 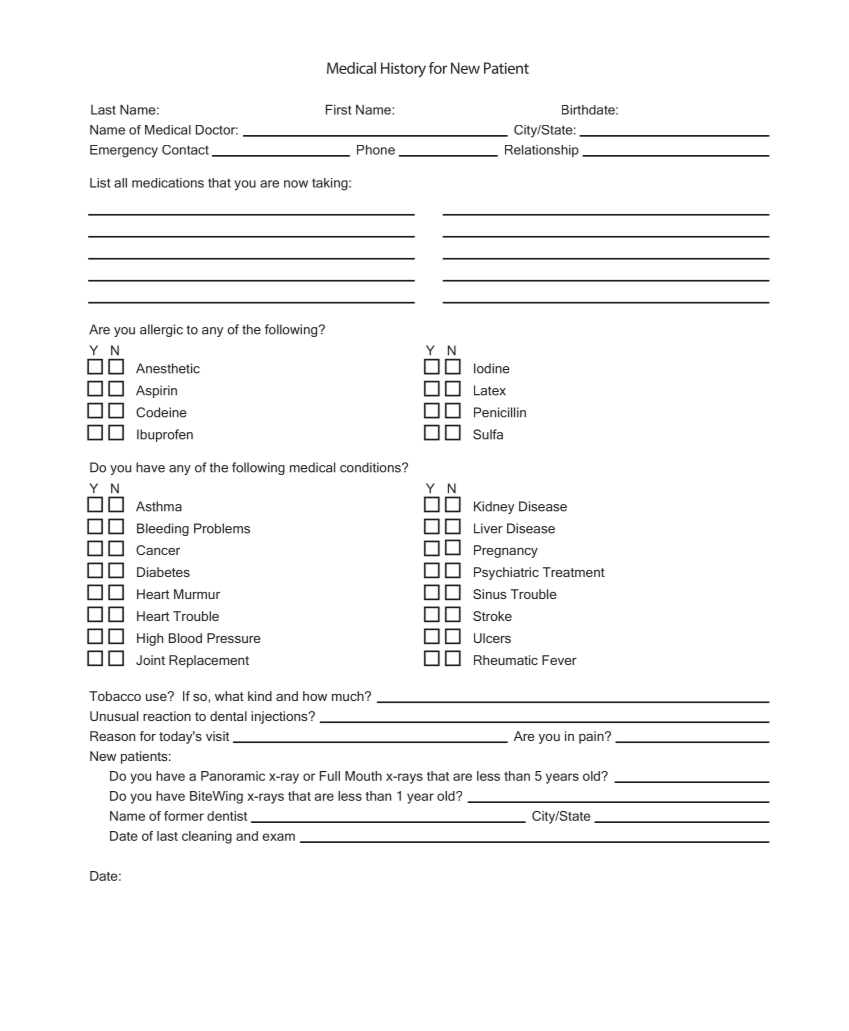 I want to click on now, so click(x=296, y=184).
